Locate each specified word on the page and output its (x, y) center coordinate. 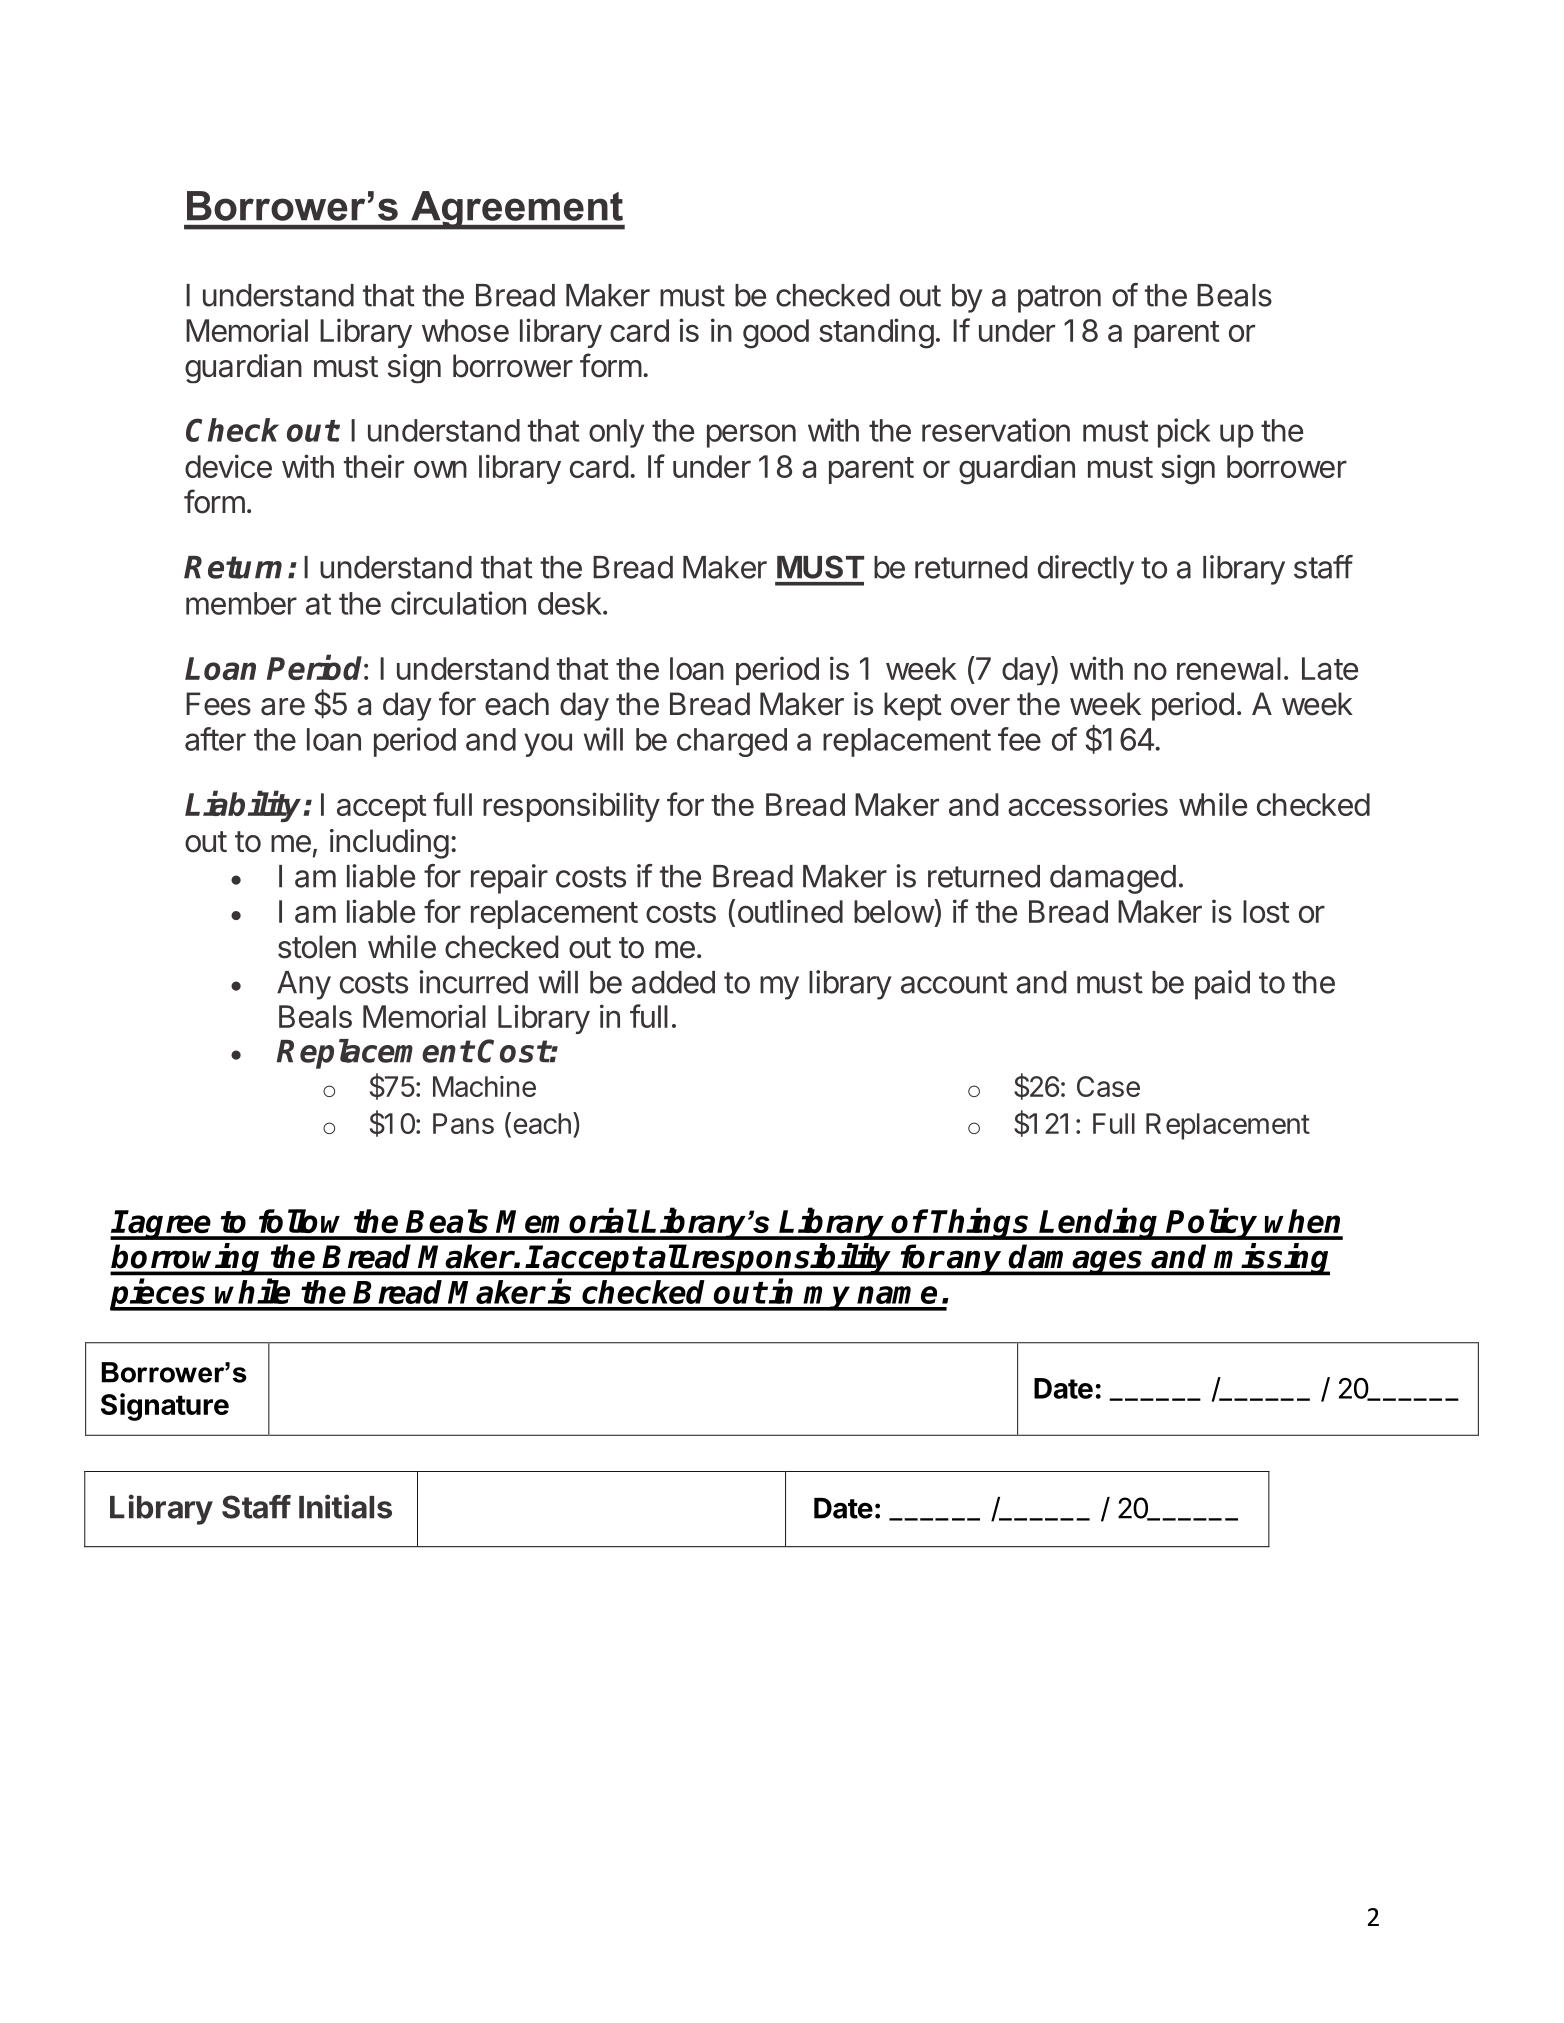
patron (1059, 299)
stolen (317, 947)
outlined (790, 911)
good (776, 334)
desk (570, 603)
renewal (1229, 668)
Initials (345, 1506)
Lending (1100, 1224)
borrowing (187, 1259)
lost (1266, 911)
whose (465, 330)
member (241, 603)
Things (981, 1224)
